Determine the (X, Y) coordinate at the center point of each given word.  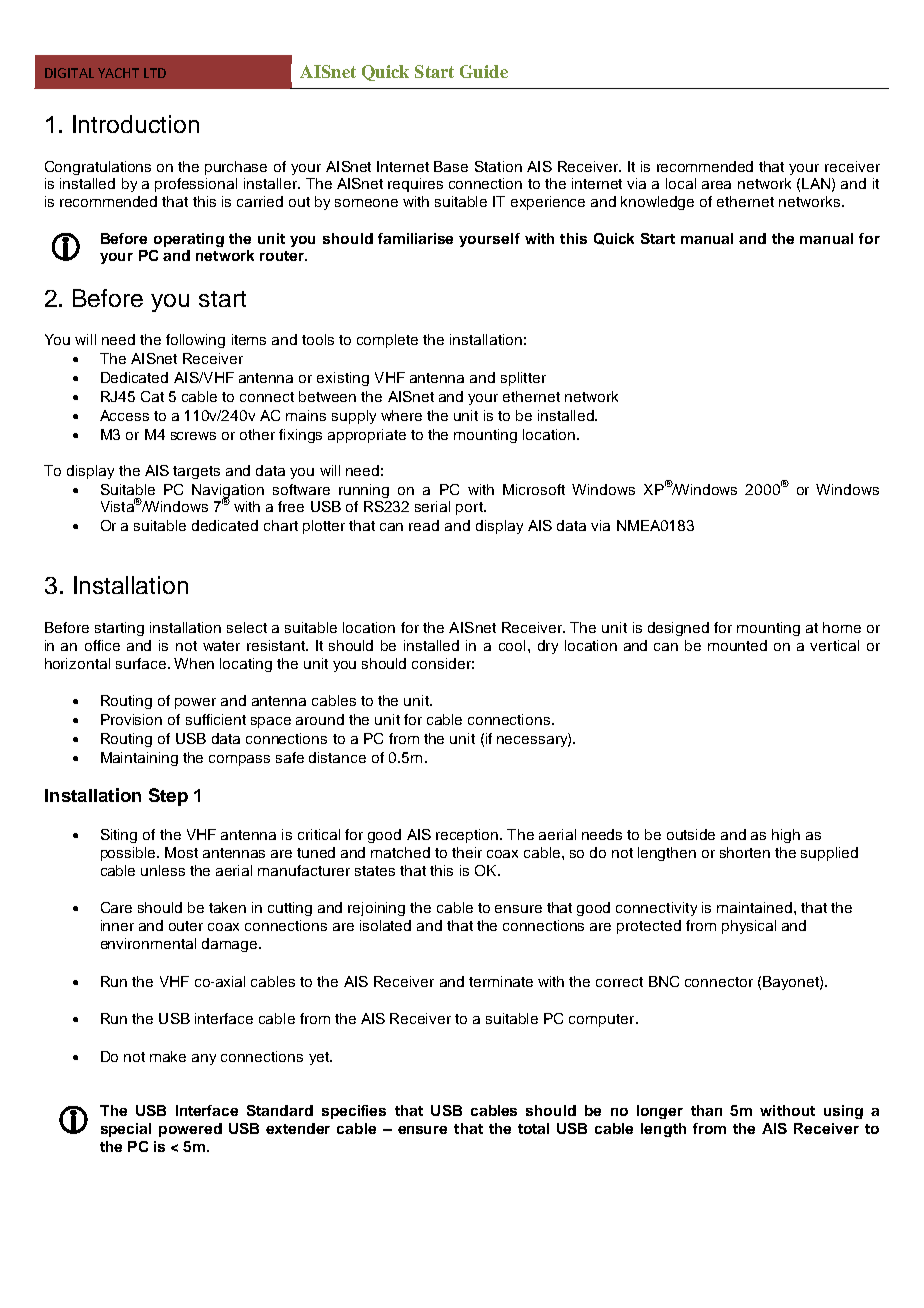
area (716, 185)
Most (181, 852)
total (533, 1128)
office (102, 645)
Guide (484, 71)
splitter (523, 379)
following (195, 341)
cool (512, 645)
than (706, 1110)
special (126, 1130)
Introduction (136, 124)
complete (387, 341)
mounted (737, 645)
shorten (745, 852)
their (467, 852)
